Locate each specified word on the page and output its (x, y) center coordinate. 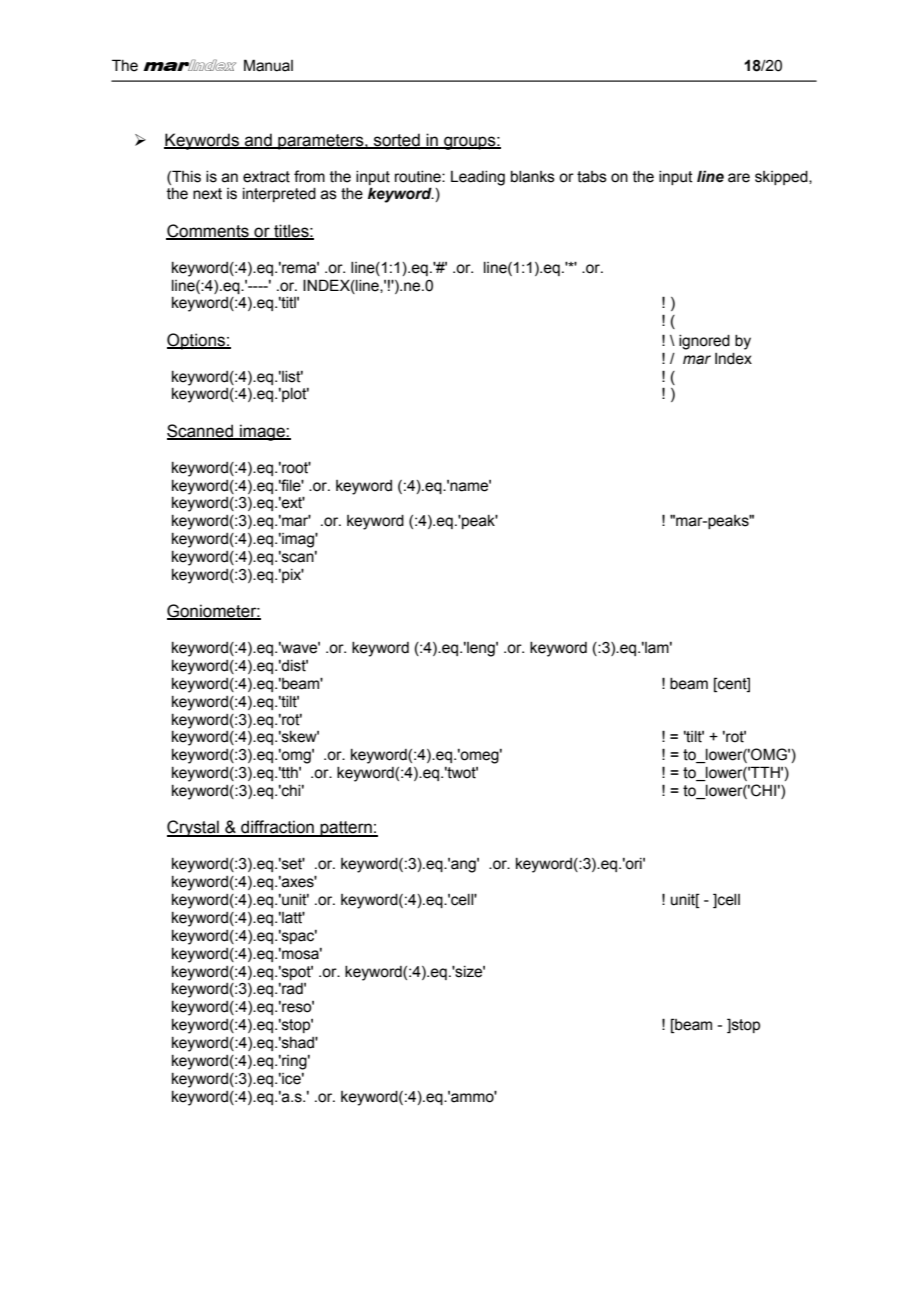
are (739, 178)
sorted (397, 140)
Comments (208, 231)
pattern (346, 829)
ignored (704, 342)
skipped (782, 178)
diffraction (277, 828)
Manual (268, 65)
